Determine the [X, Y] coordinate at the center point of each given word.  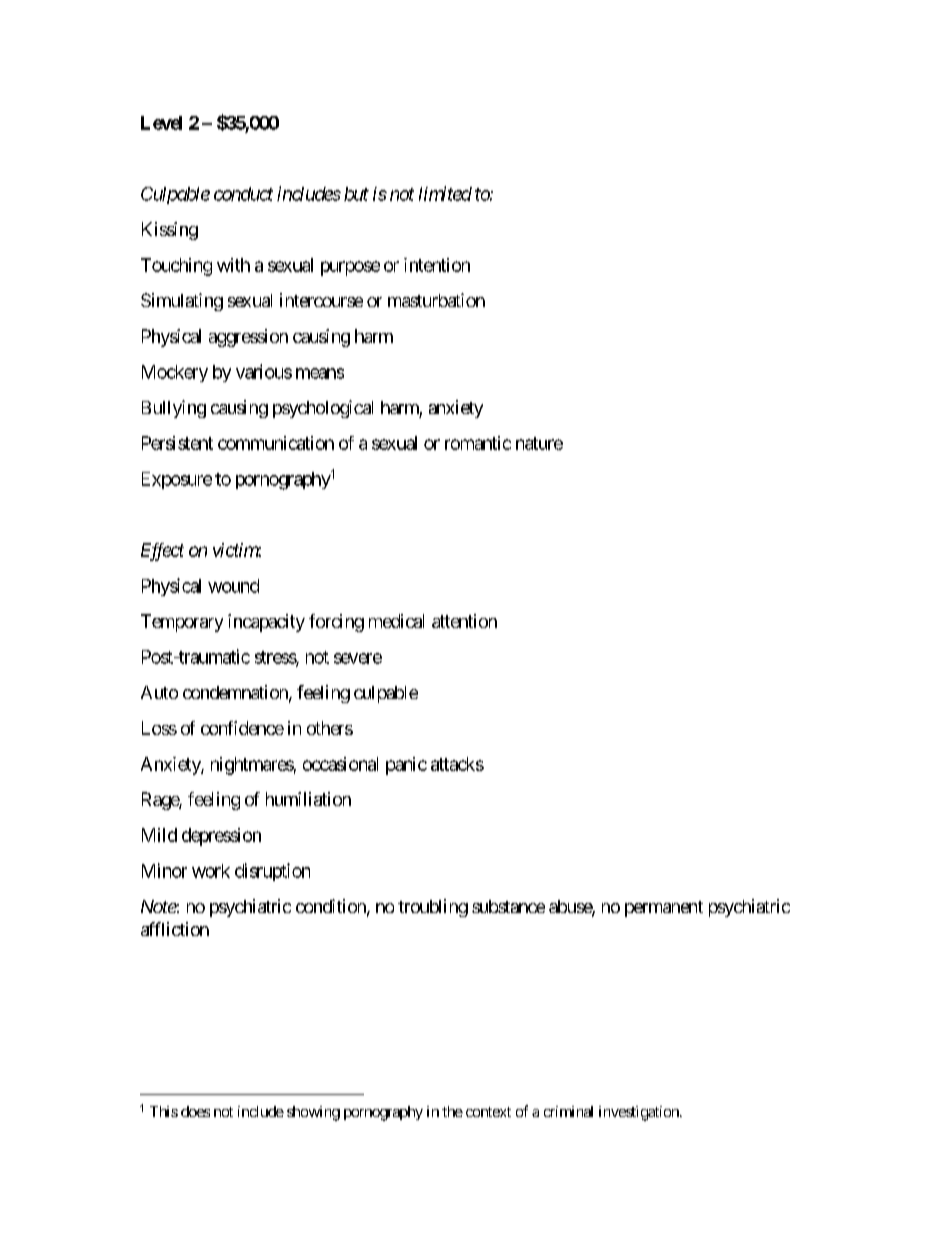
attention [464, 621]
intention [437, 265]
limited [445, 193]
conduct [243, 194]
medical [396, 621]
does [195, 1111]
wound [233, 586]
